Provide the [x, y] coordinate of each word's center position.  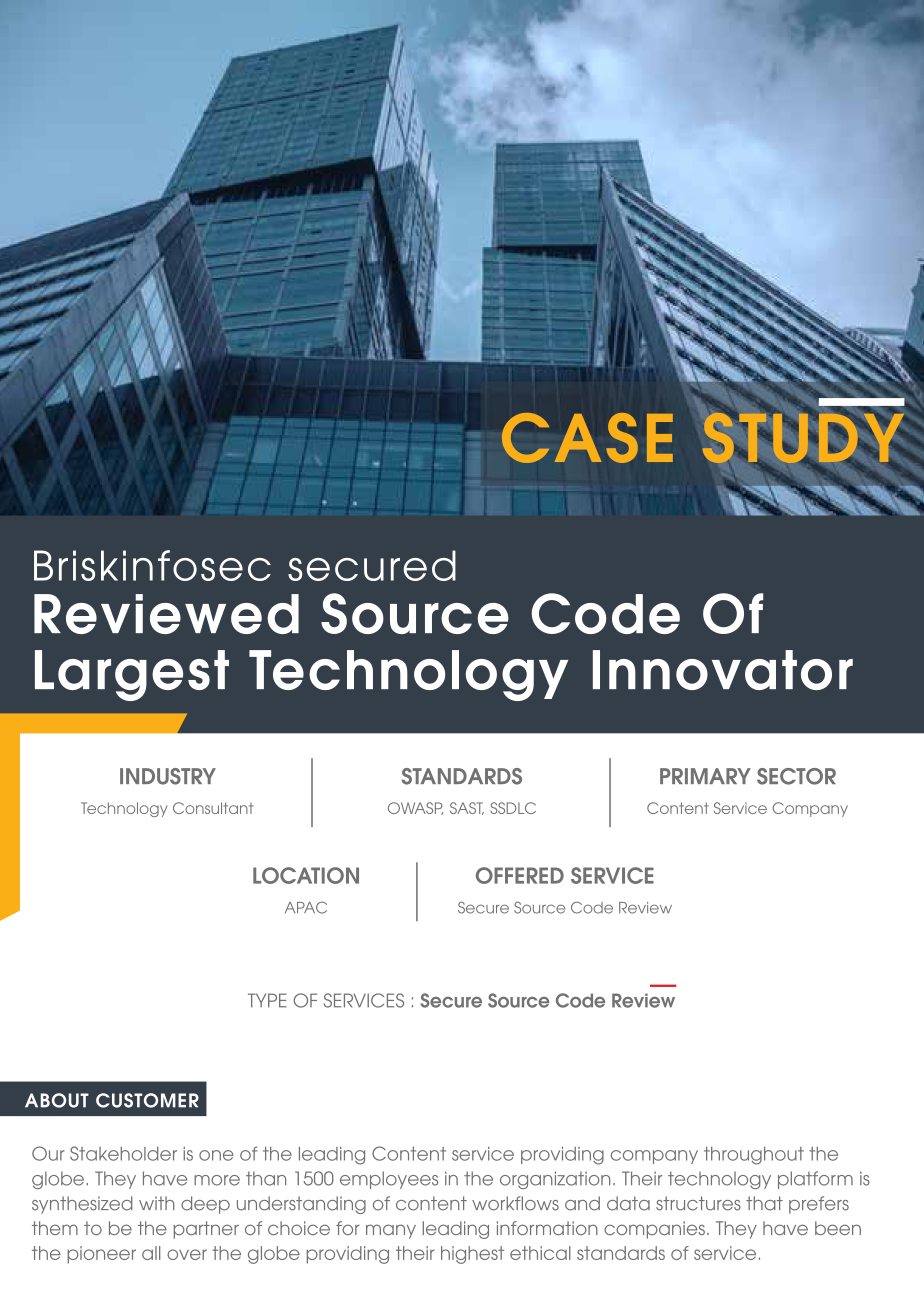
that [764, 1203]
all [151, 1253]
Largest [132, 675]
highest [472, 1255]
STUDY [803, 438]
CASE [587, 438]
